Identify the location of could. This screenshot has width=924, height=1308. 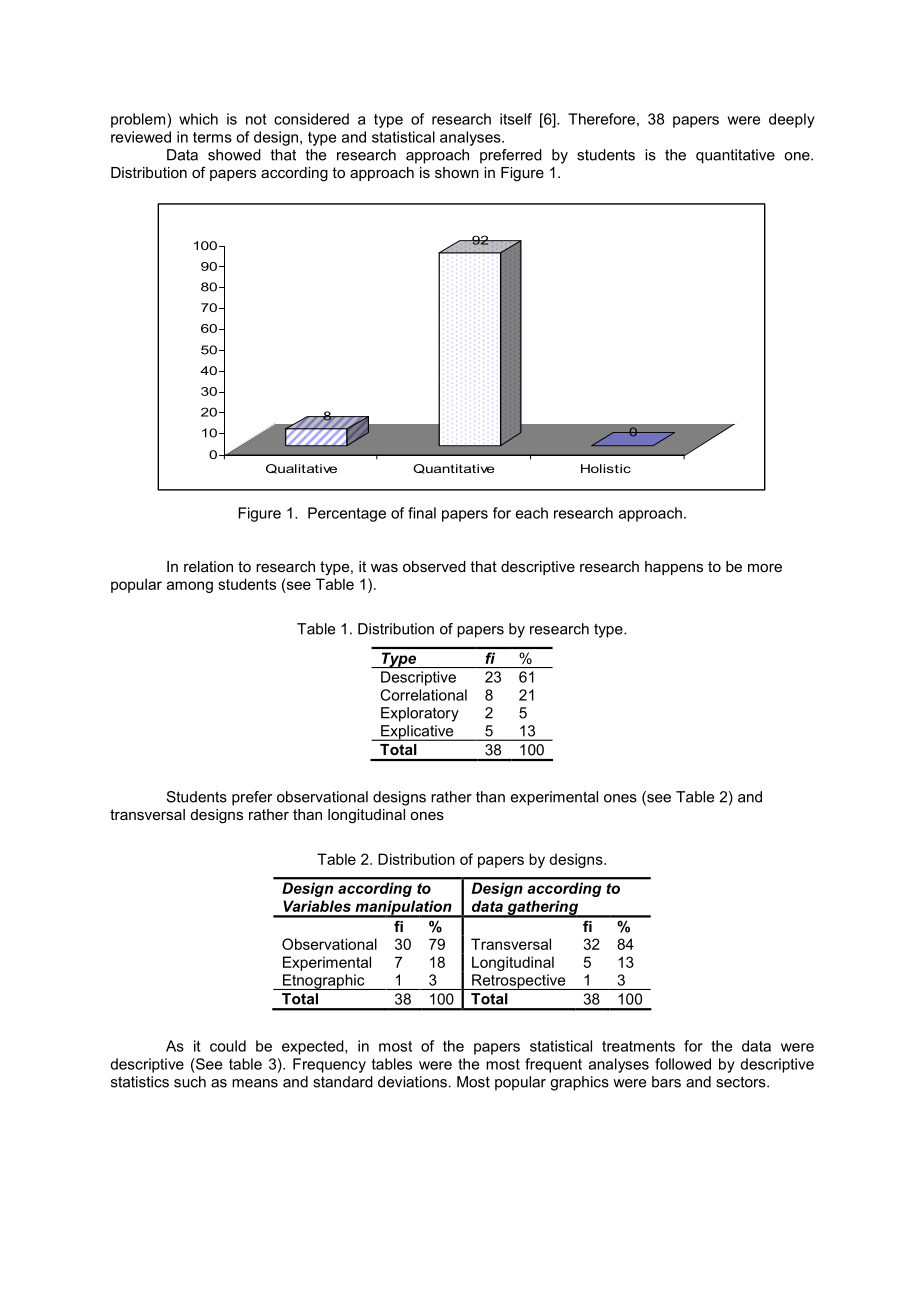
(228, 1046).
